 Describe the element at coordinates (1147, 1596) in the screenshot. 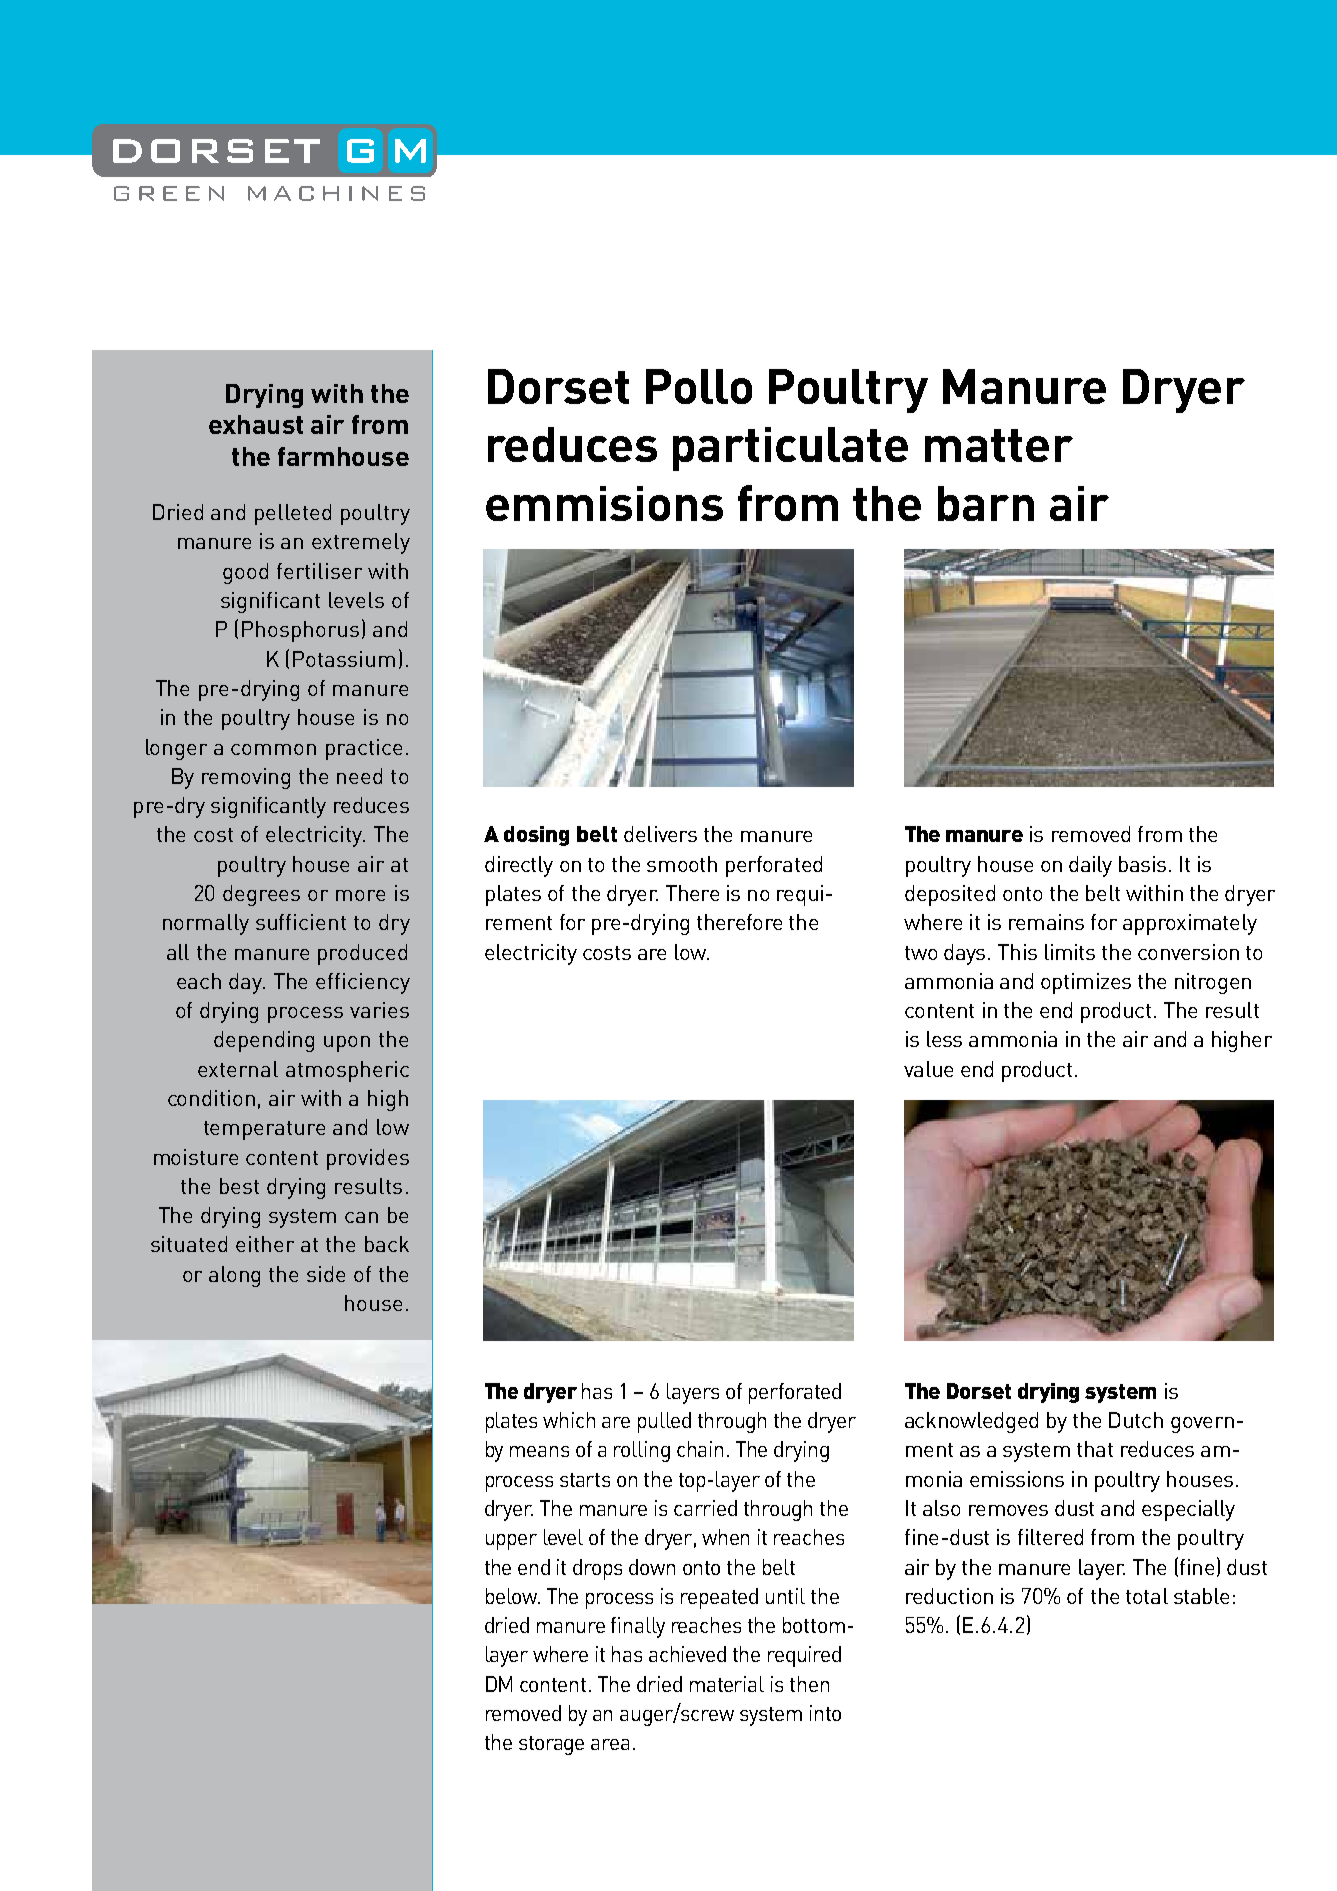

I see `total` at that location.
